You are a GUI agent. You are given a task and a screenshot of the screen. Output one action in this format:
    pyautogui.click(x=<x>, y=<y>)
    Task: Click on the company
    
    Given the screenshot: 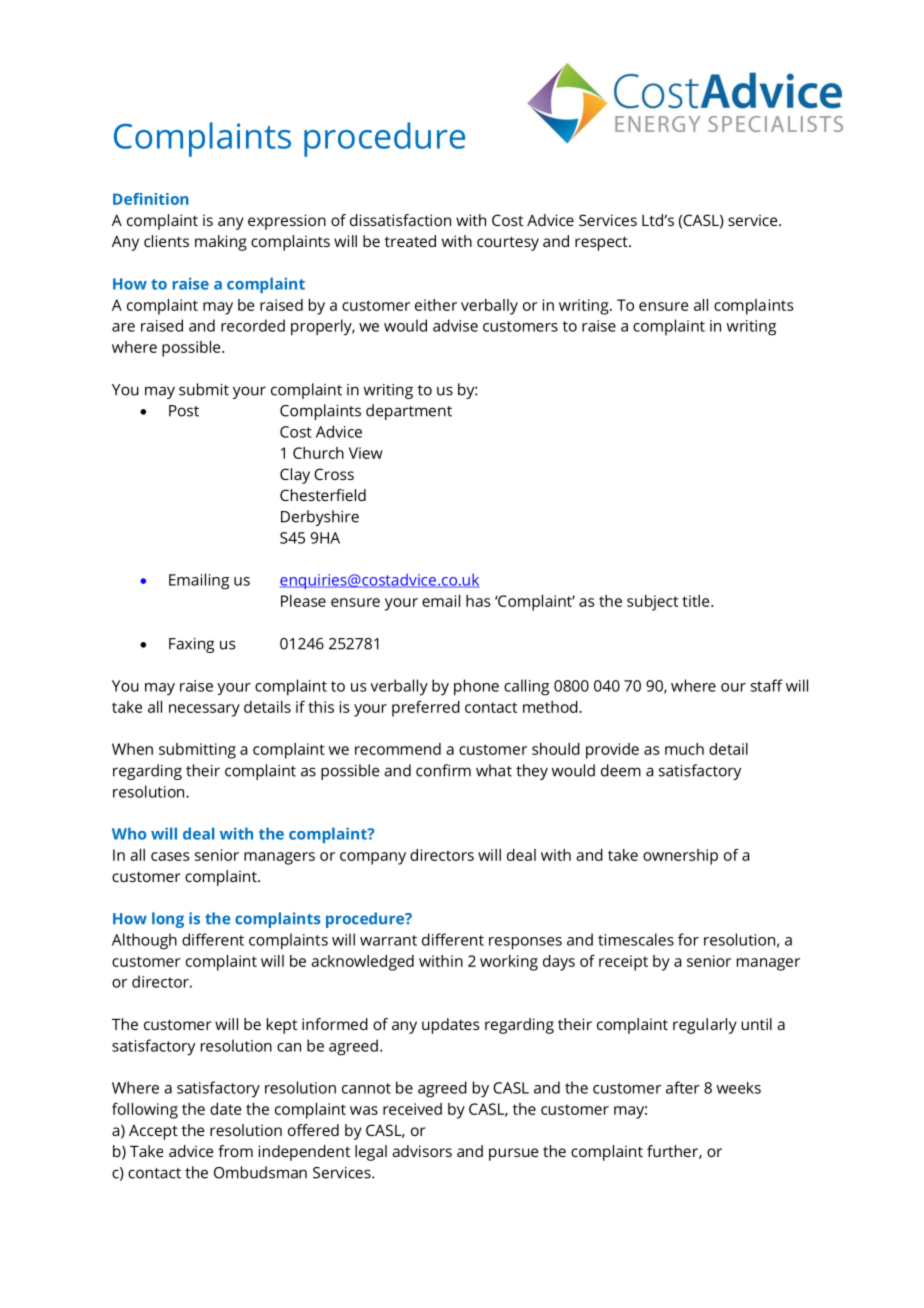 What is the action you would take?
    pyautogui.click(x=373, y=858)
